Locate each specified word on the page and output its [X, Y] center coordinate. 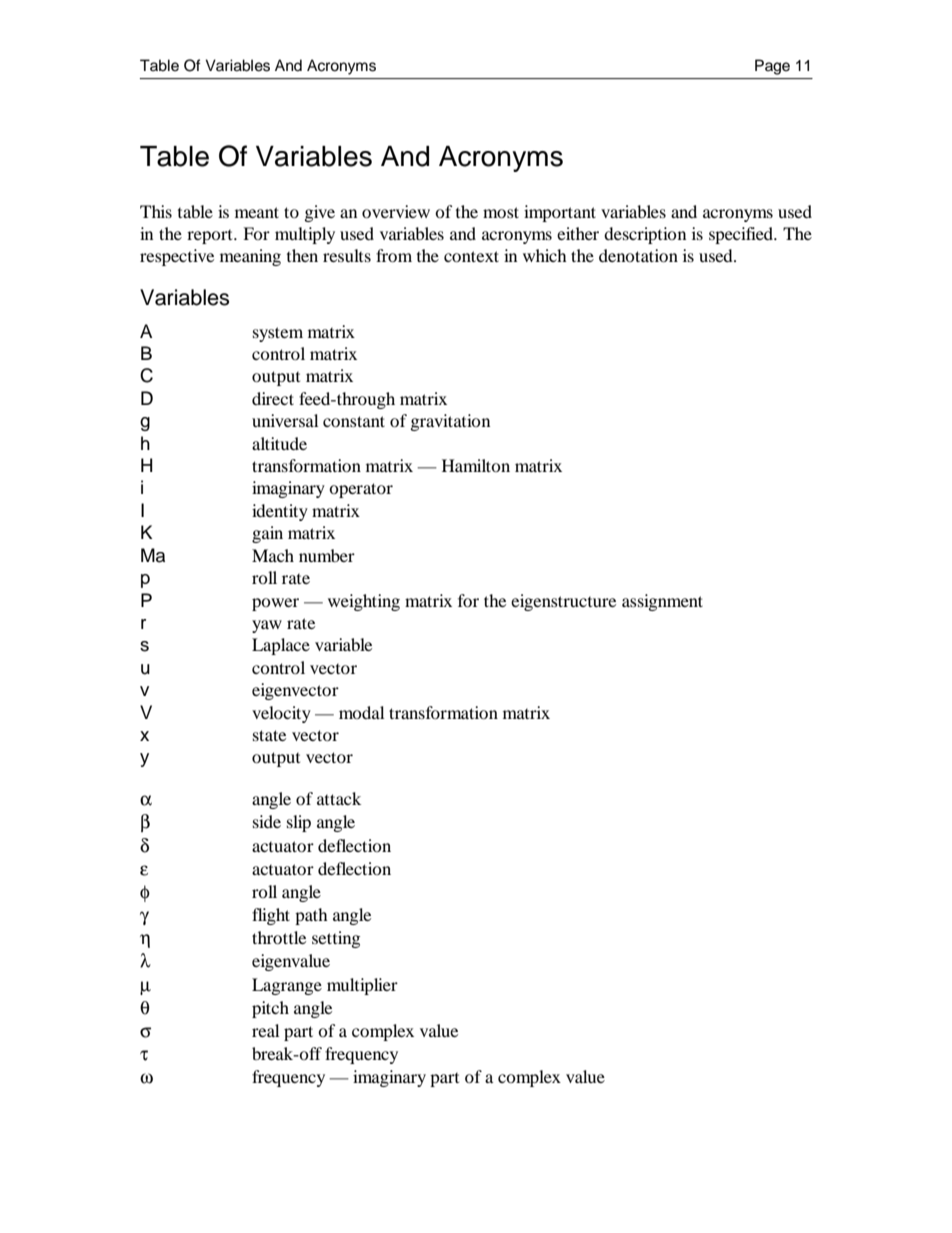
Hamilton [476, 465]
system [278, 334]
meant [257, 212]
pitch [270, 1009]
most [501, 212]
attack [339, 798]
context [471, 256]
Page [772, 67]
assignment [662, 602]
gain [267, 534]
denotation [638, 255]
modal [361, 712]
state [269, 735]
